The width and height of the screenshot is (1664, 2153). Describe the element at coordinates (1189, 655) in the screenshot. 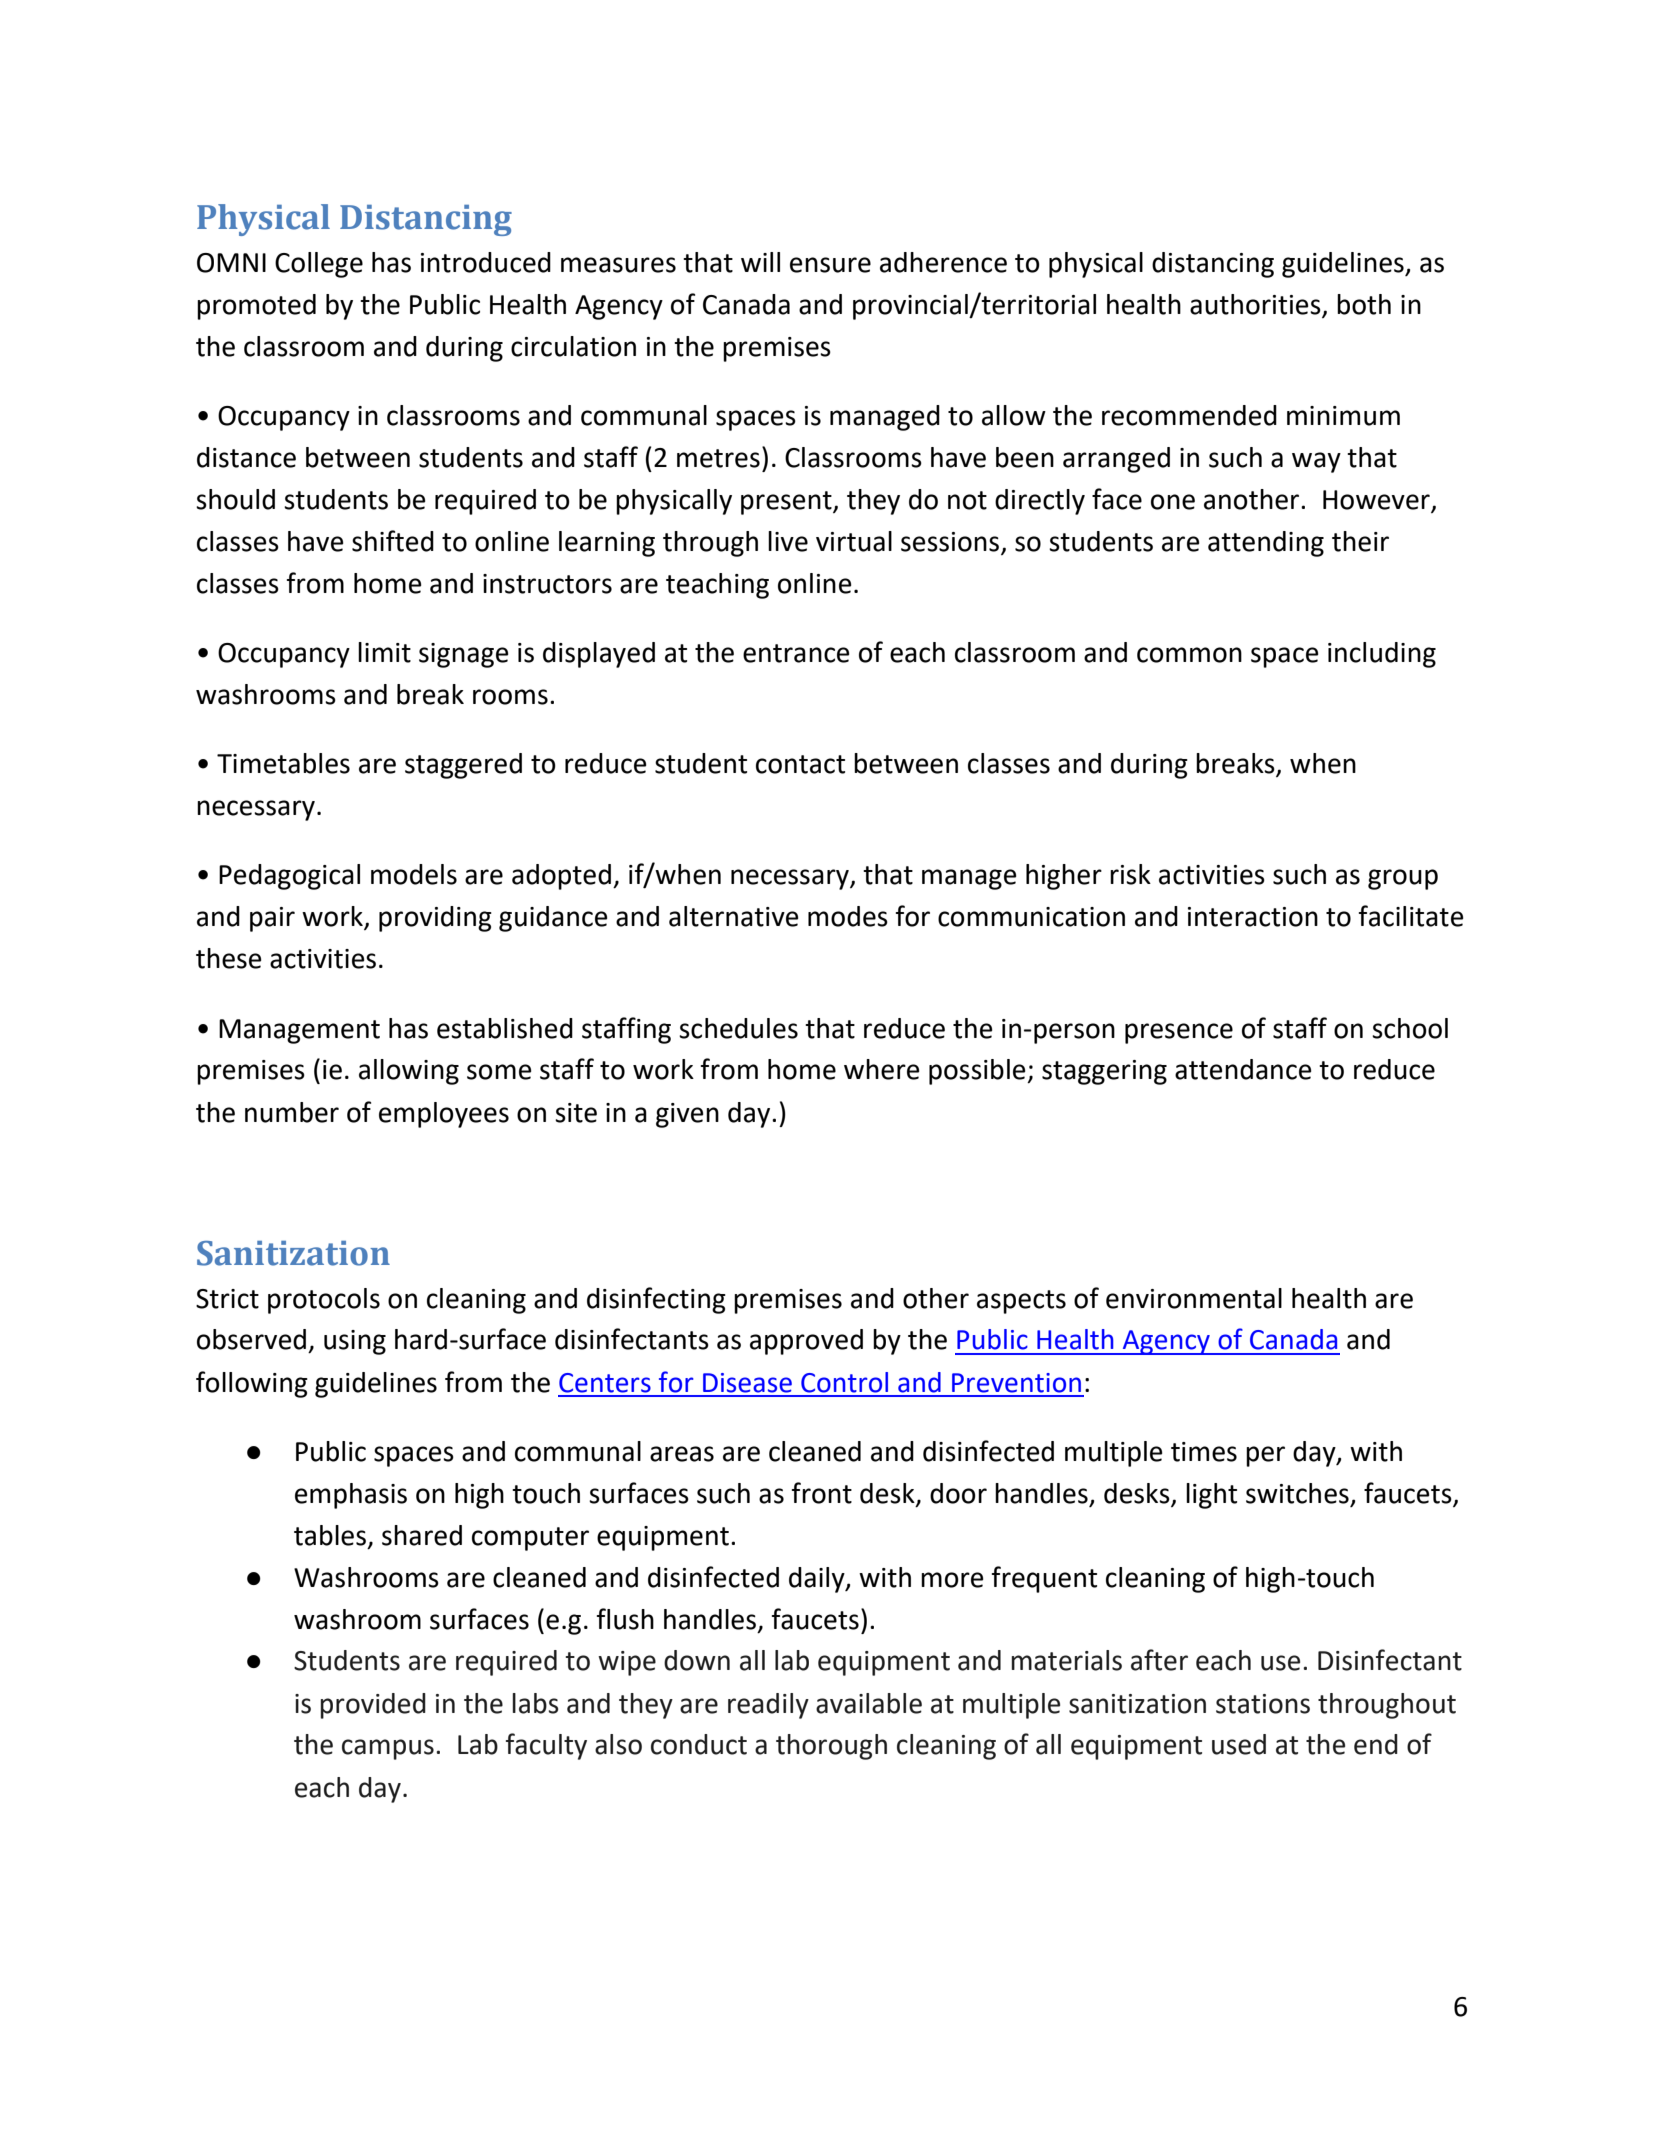

I see `common` at that location.
